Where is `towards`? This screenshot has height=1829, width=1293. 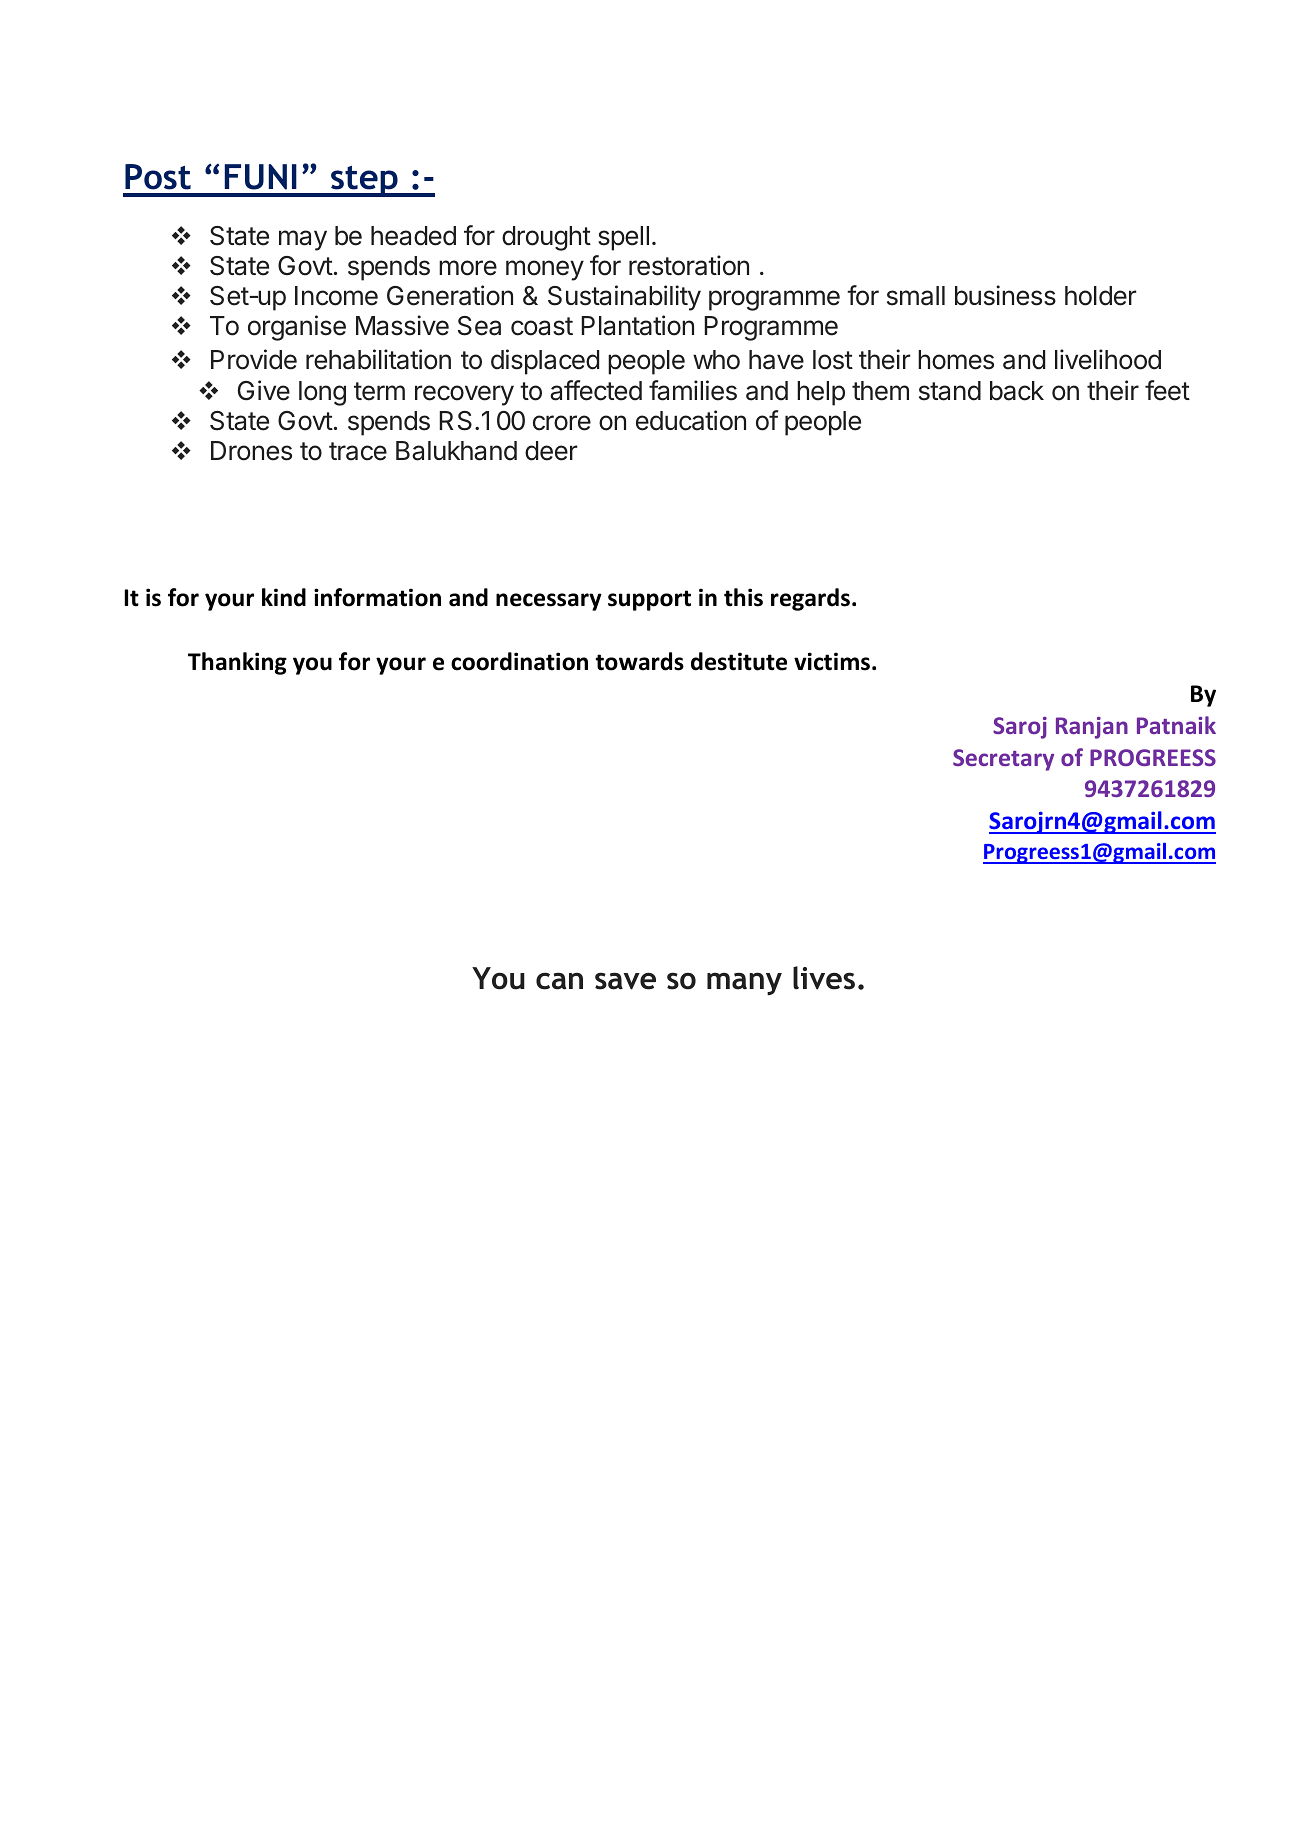
towards is located at coordinates (640, 661).
